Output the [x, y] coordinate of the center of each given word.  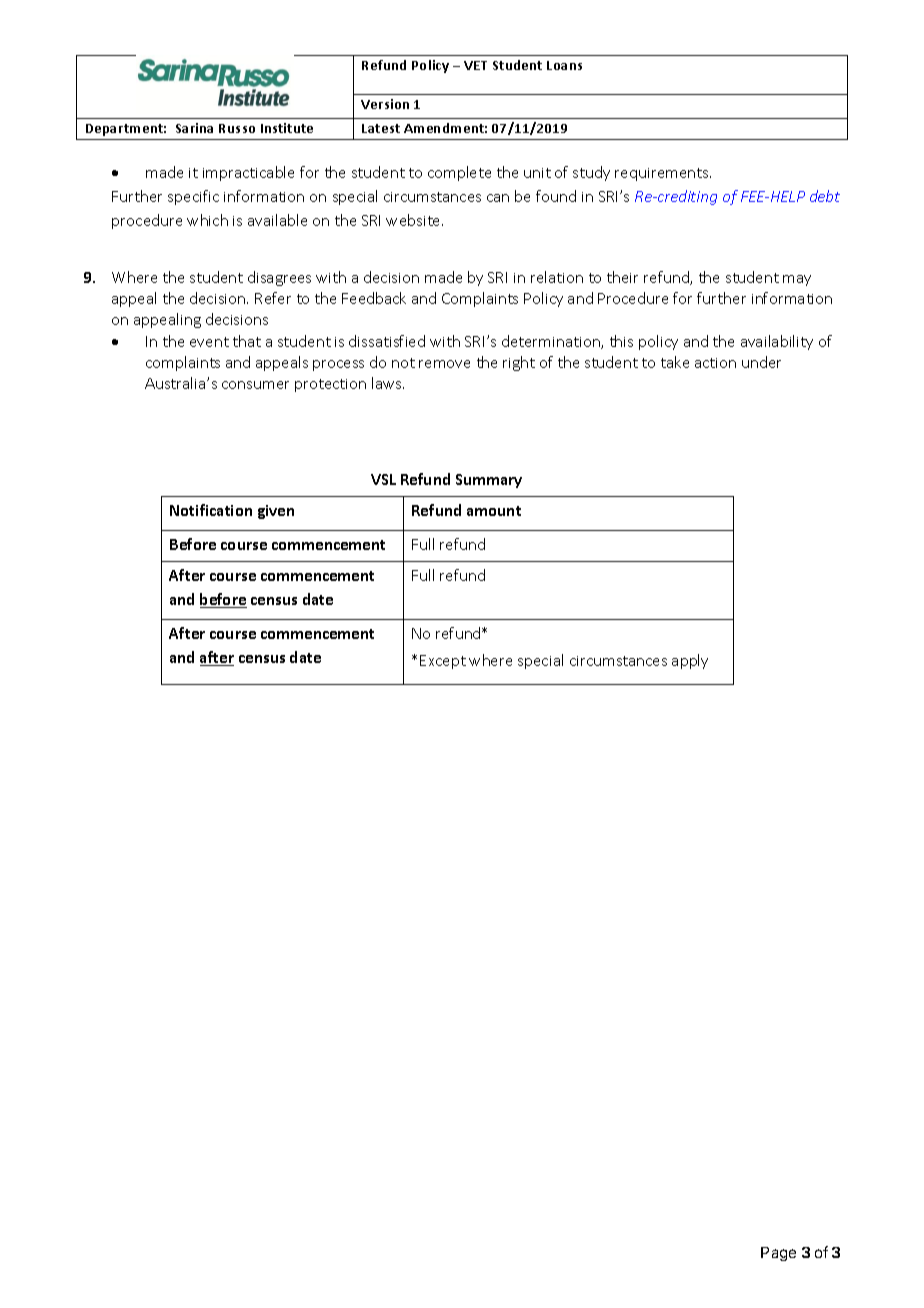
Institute [287, 128]
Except [443, 662]
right [519, 363]
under [761, 362]
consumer [255, 385]
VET [475, 65]
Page [778, 1254]
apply [690, 661]
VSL [383, 479]
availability [777, 342]
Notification [211, 510]
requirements [663, 174]
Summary [489, 481]
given [276, 512]
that [247, 341]
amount [494, 511]
